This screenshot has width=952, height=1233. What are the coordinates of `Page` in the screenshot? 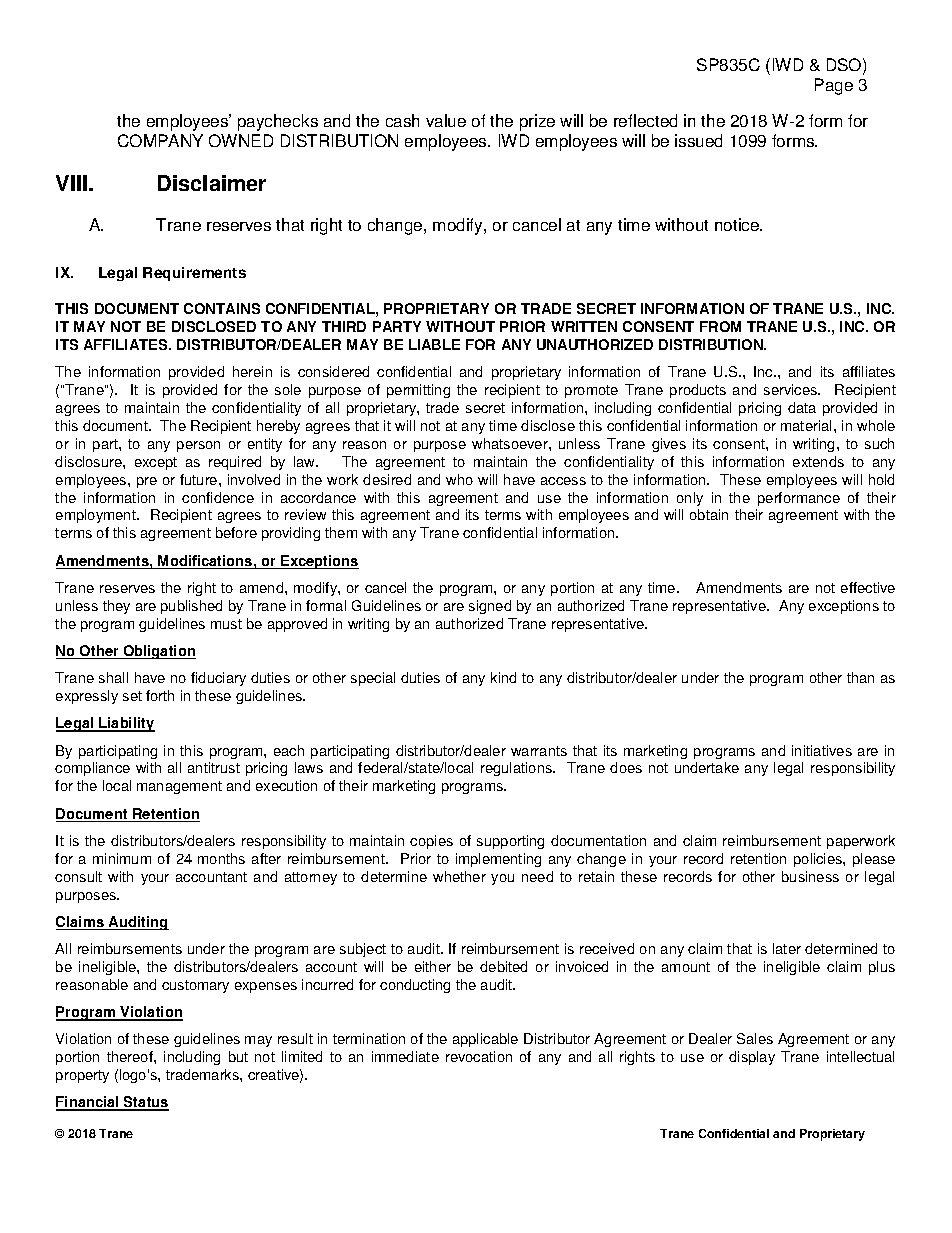 It's located at (834, 86).
